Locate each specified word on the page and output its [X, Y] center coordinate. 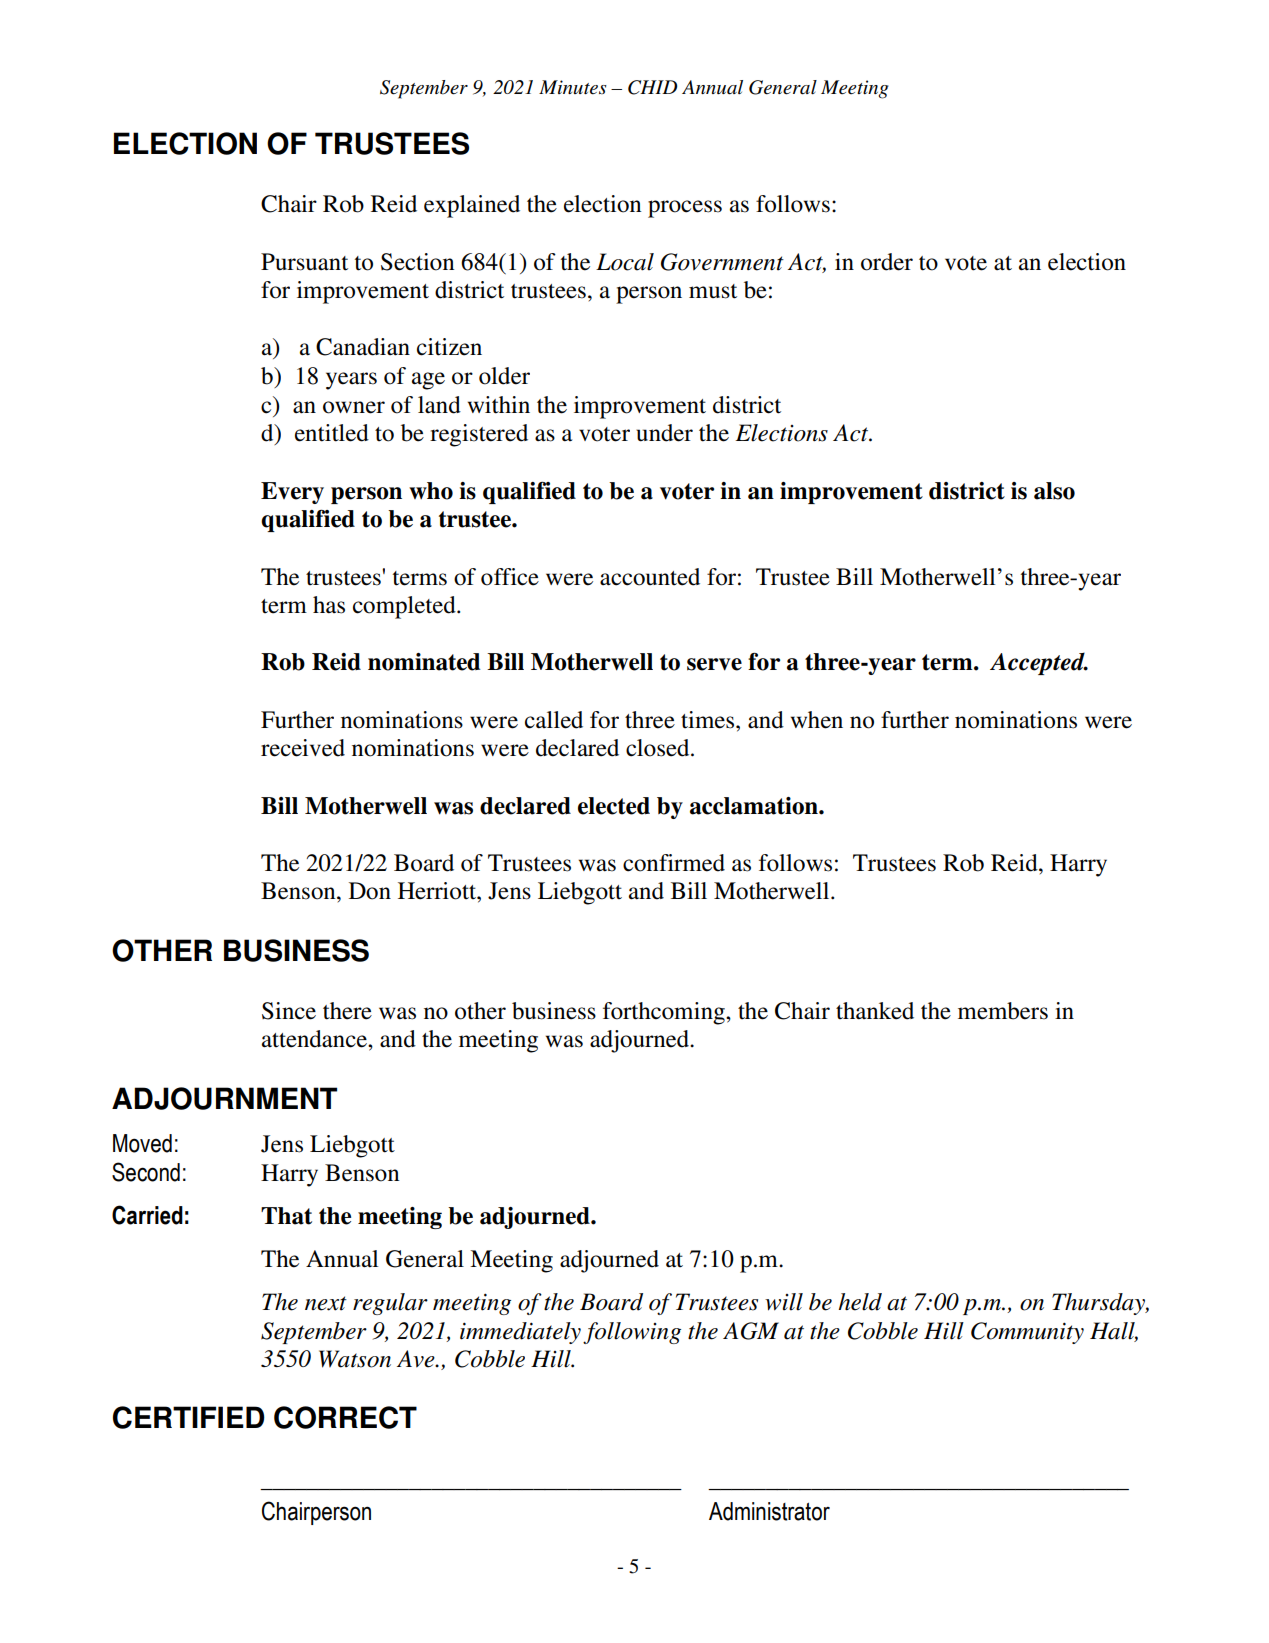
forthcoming [665, 1013]
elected [614, 806]
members [1003, 1011]
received [303, 748]
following [632, 1333]
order [887, 262]
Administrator [769, 1511]
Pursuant [304, 262]
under [664, 433]
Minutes [573, 87]
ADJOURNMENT [224, 1098]
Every [292, 493]
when [817, 720]
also [1054, 491]
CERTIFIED [189, 1417]
